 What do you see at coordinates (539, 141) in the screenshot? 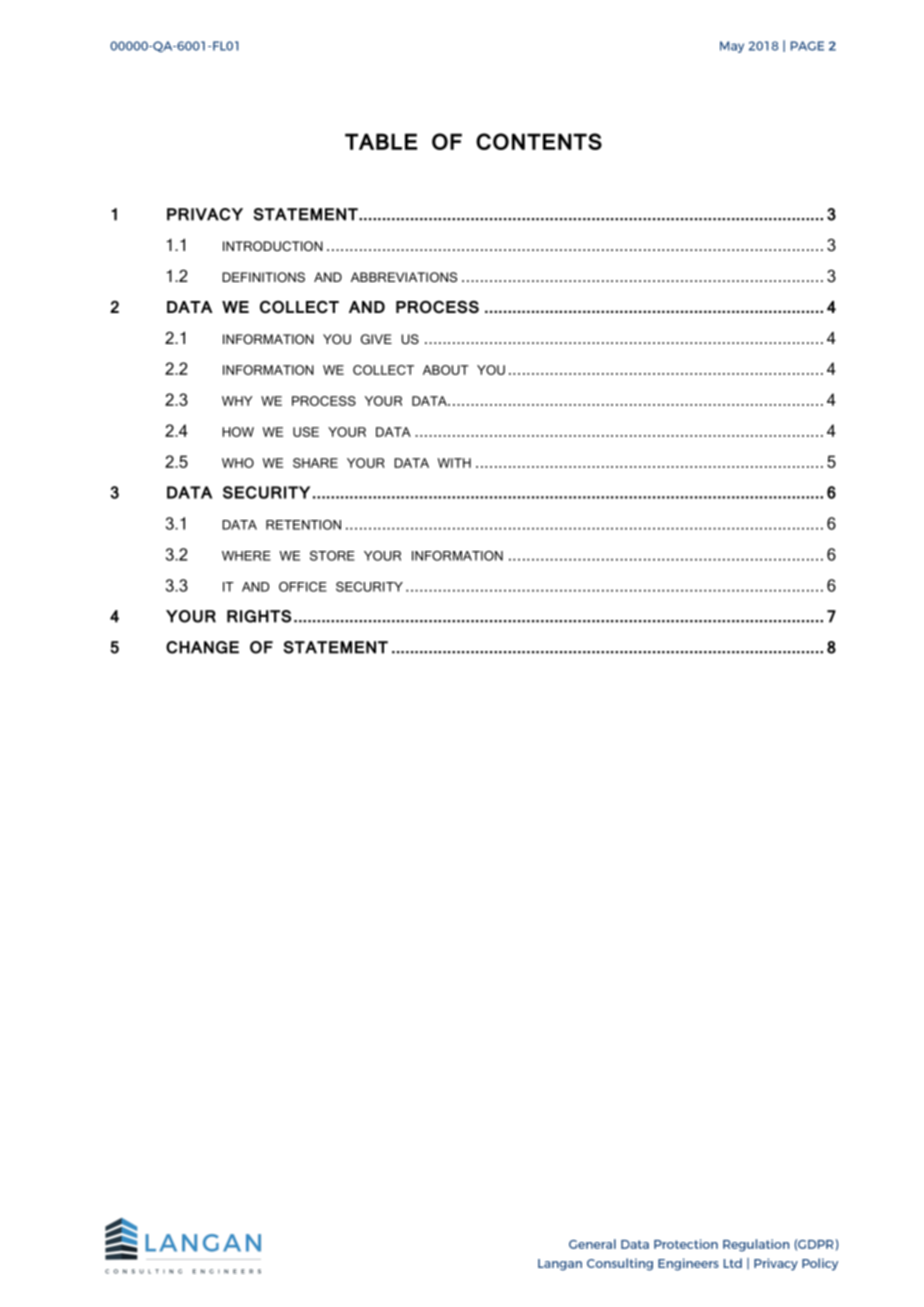
I see `CONTENTS` at bounding box center [539, 141].
